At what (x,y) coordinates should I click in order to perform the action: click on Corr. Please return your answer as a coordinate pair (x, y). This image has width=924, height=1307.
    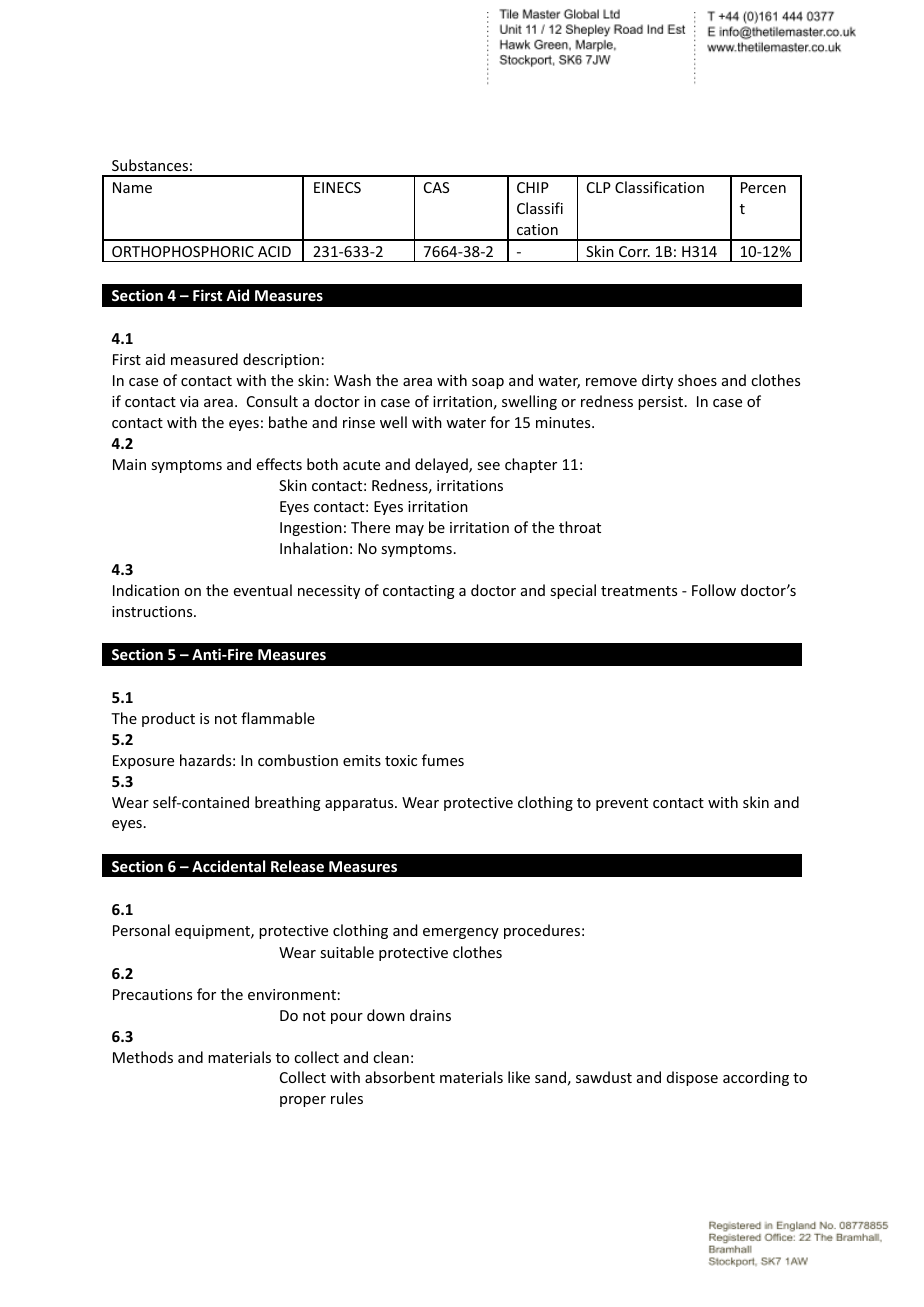
    Looking at the image, I should click on (634, 251).
